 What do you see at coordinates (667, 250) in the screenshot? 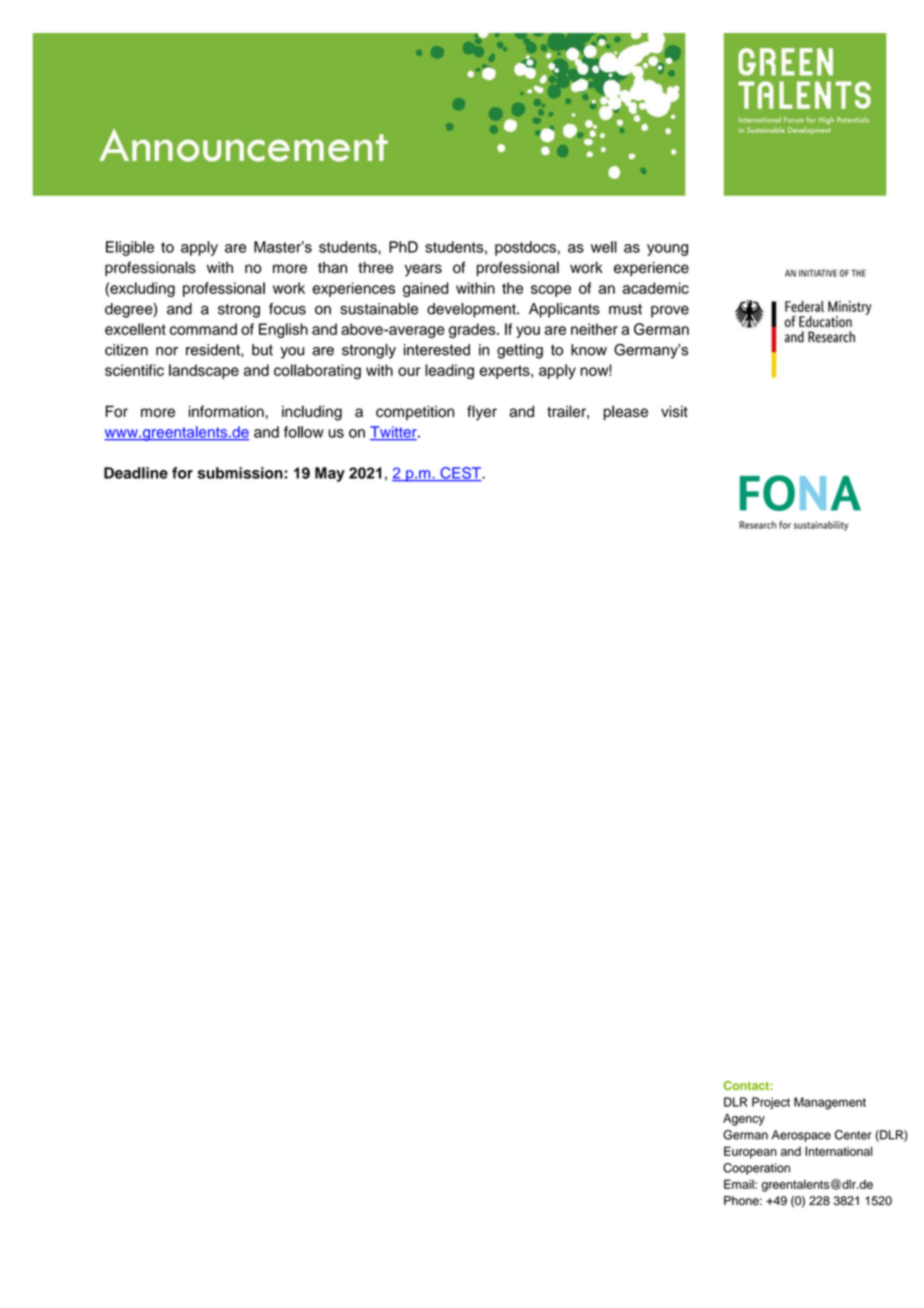
I see `young` at bounding box center [667, 250].
